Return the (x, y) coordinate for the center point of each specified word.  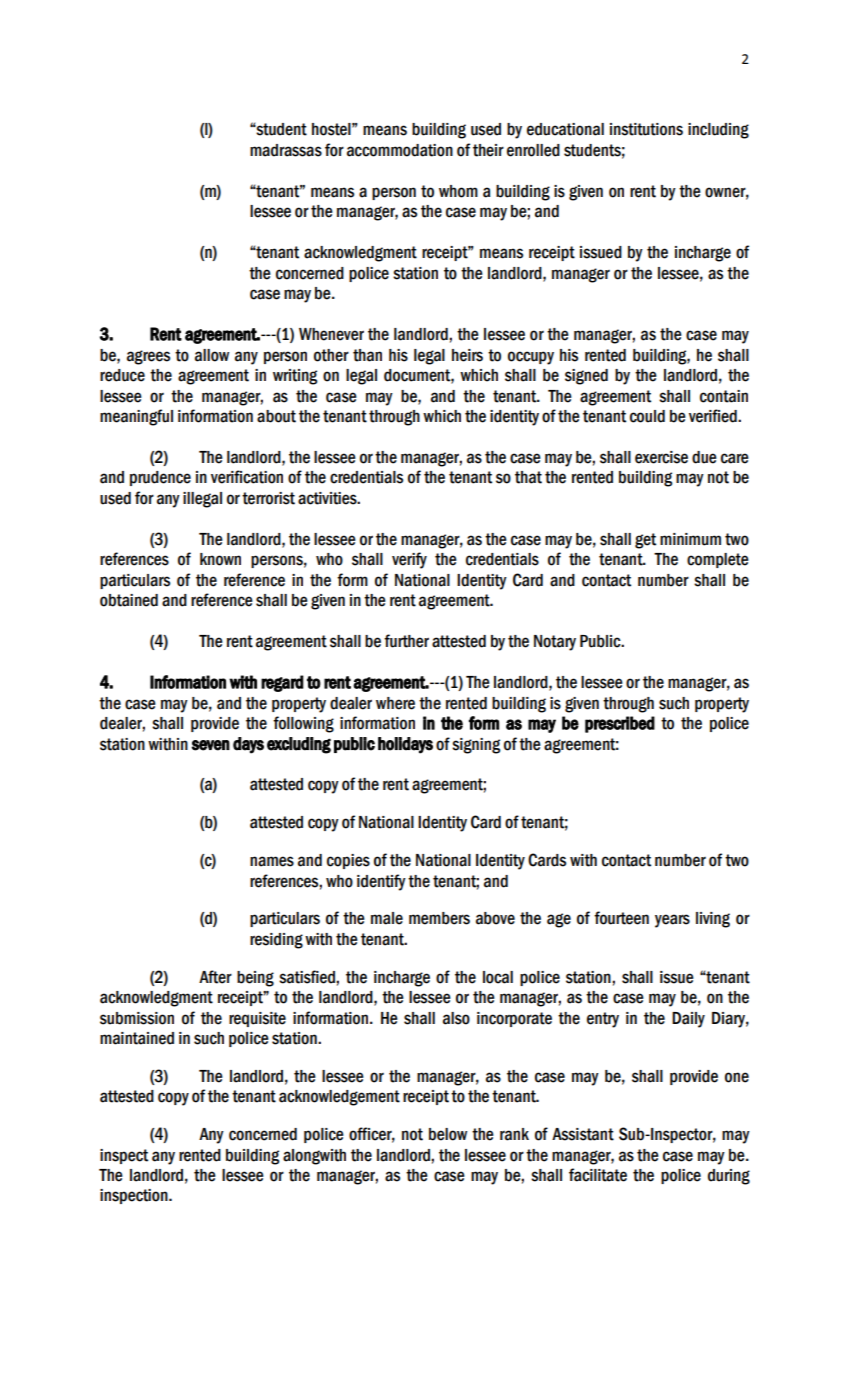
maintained (137, 1038)
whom (458, 191)
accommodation (400, 150)
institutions (646, 129)
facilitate (598, 1175)
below (448, 1134)
